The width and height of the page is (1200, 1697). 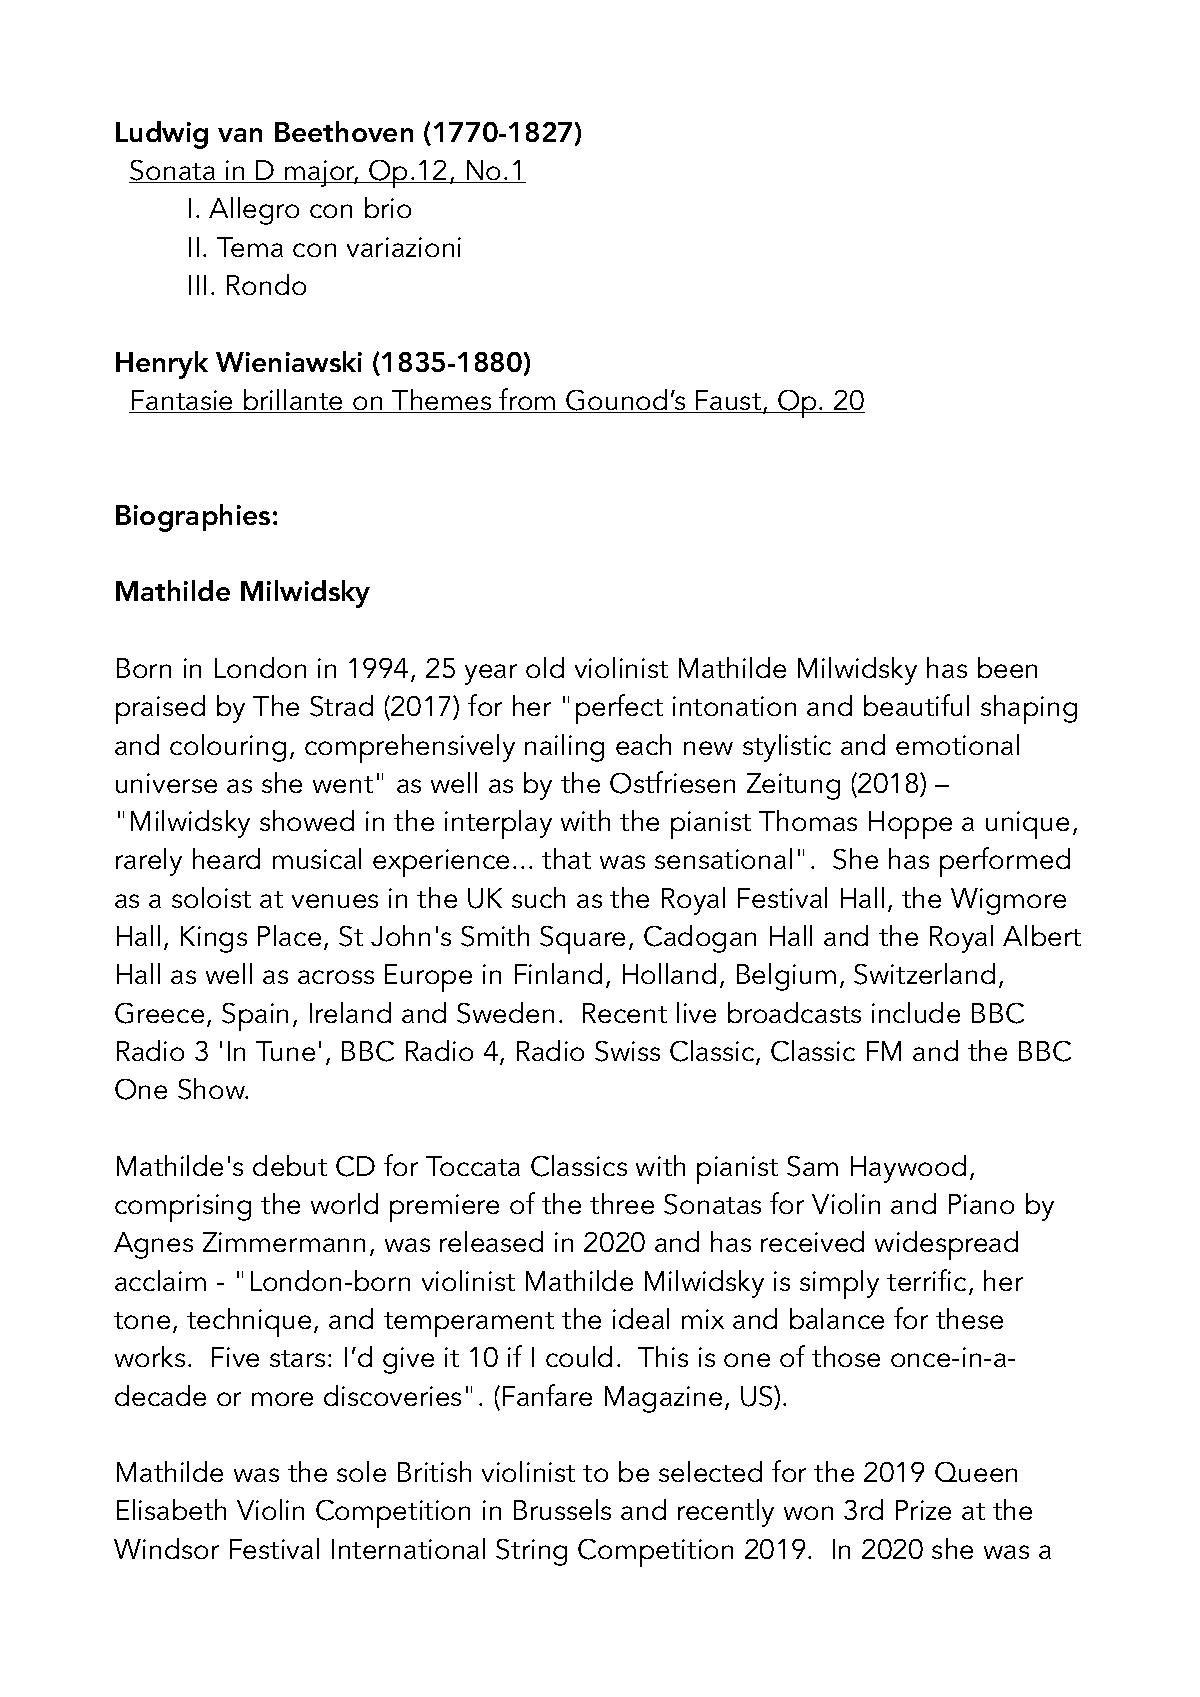 I want to click on Hoppe, so click(x=910, y=825).
